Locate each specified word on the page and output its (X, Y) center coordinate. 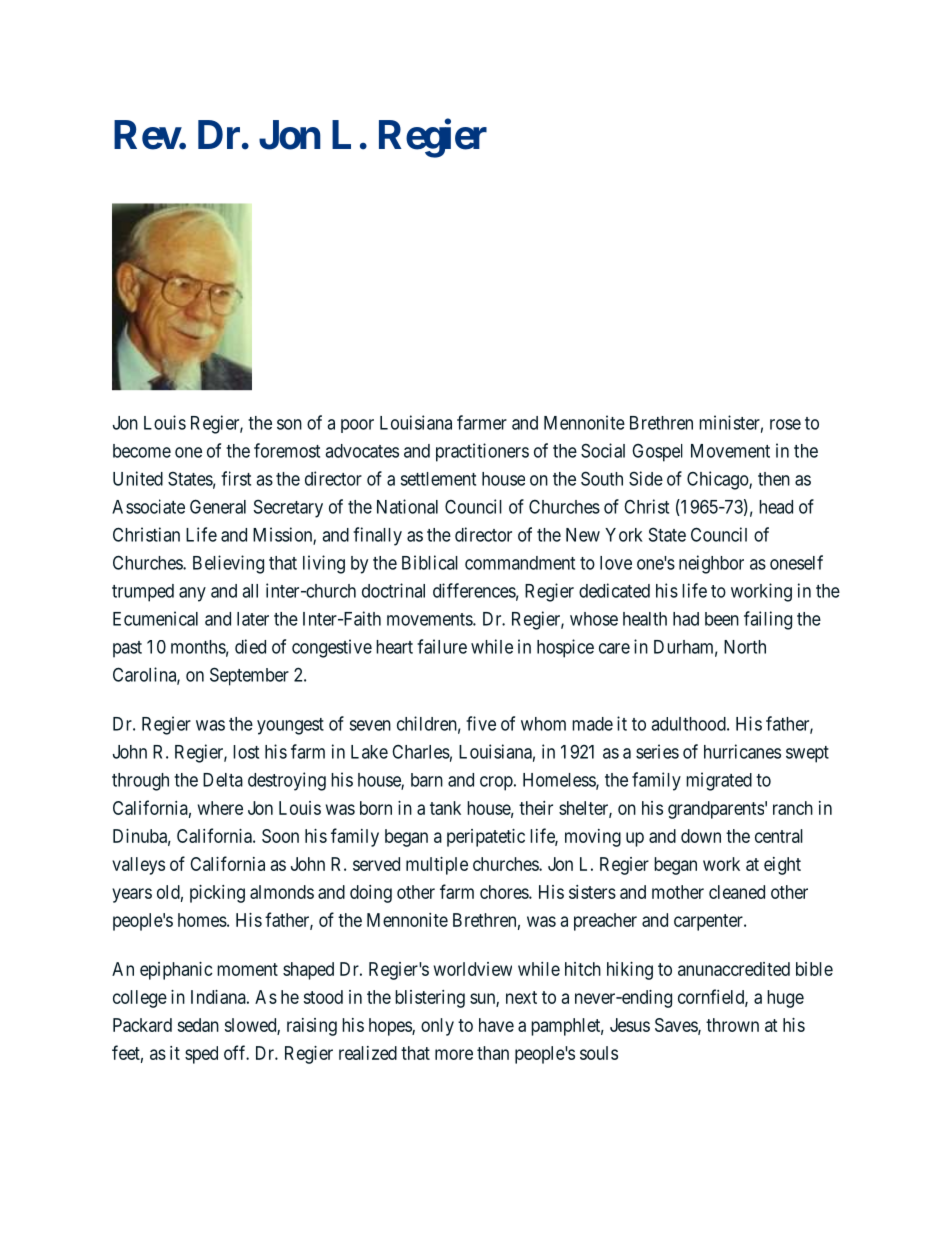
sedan (198, 1025)
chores (505, 892)
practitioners (482, 452)
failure (442, 646)
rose (785, 424)
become (142, 451)
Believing (228, 564)
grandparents (716, 810)
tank (445, 808)
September (249, 676)
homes (202, 920)
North (745, 647)
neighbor (711, 564)
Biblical (430, 562)
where (220, 808)
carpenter (709, 922)
